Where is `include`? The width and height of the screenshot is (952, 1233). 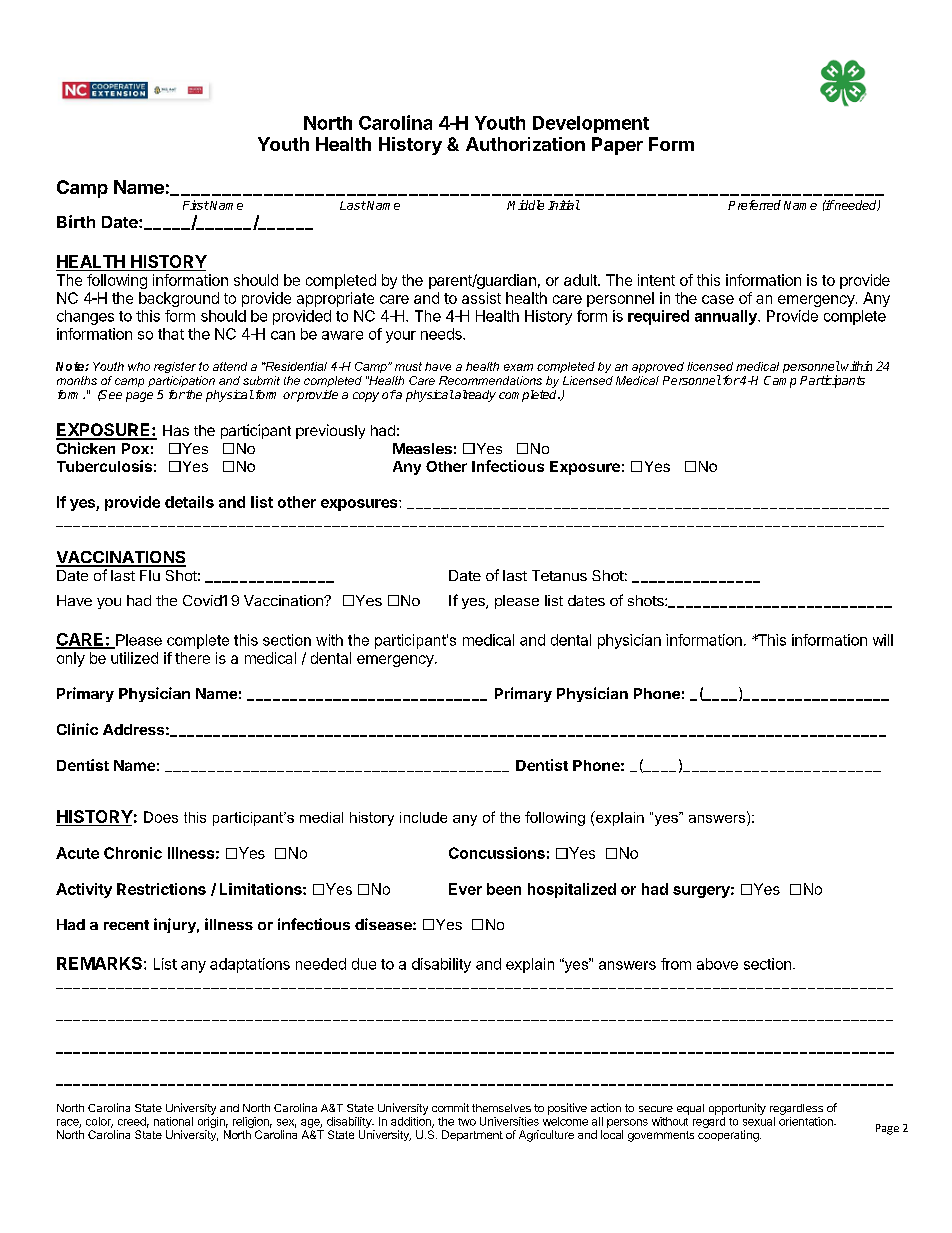
include is located at coordinates (423, 817).
